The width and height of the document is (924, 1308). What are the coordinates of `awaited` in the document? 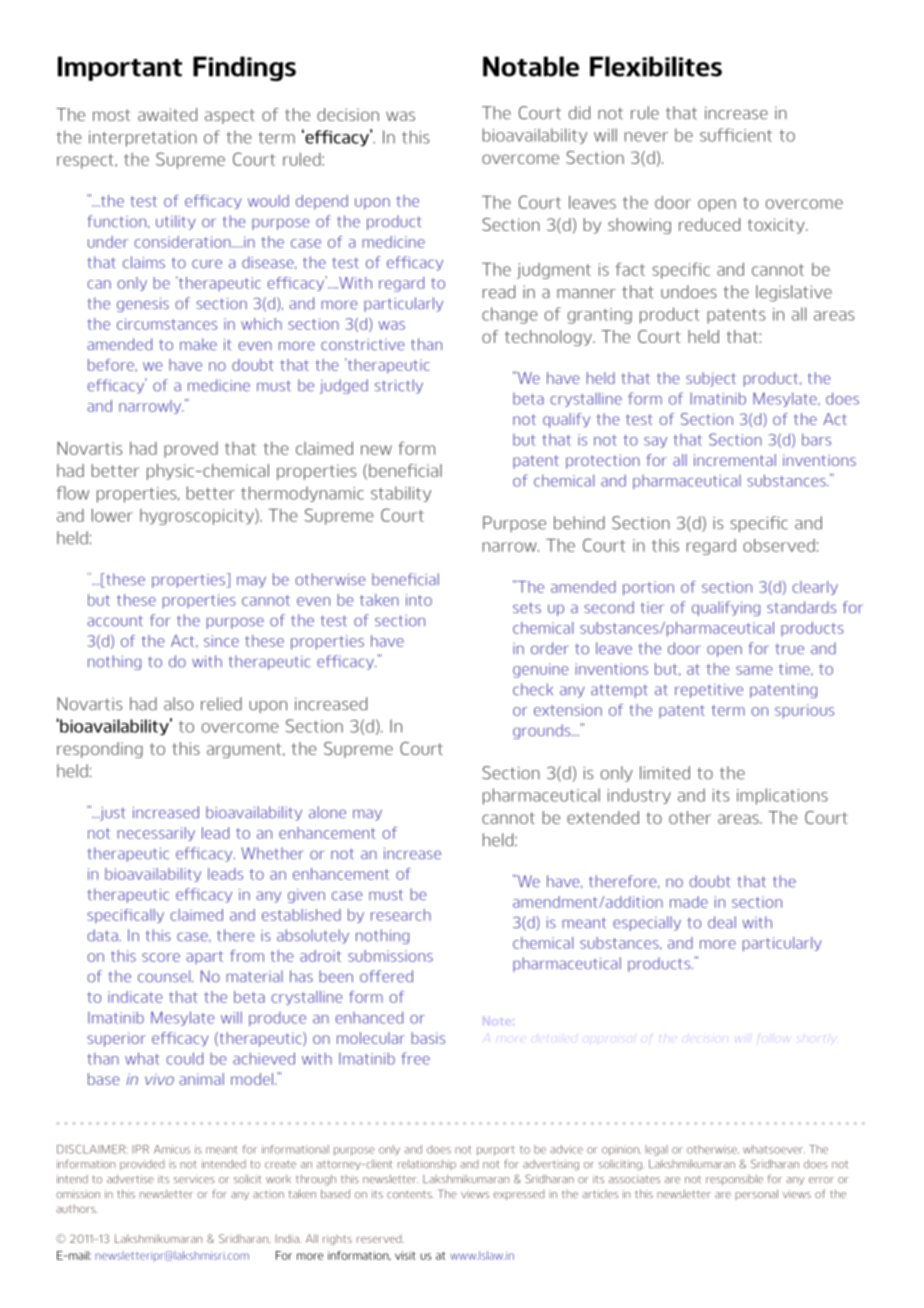 It's located at (167, 114).
